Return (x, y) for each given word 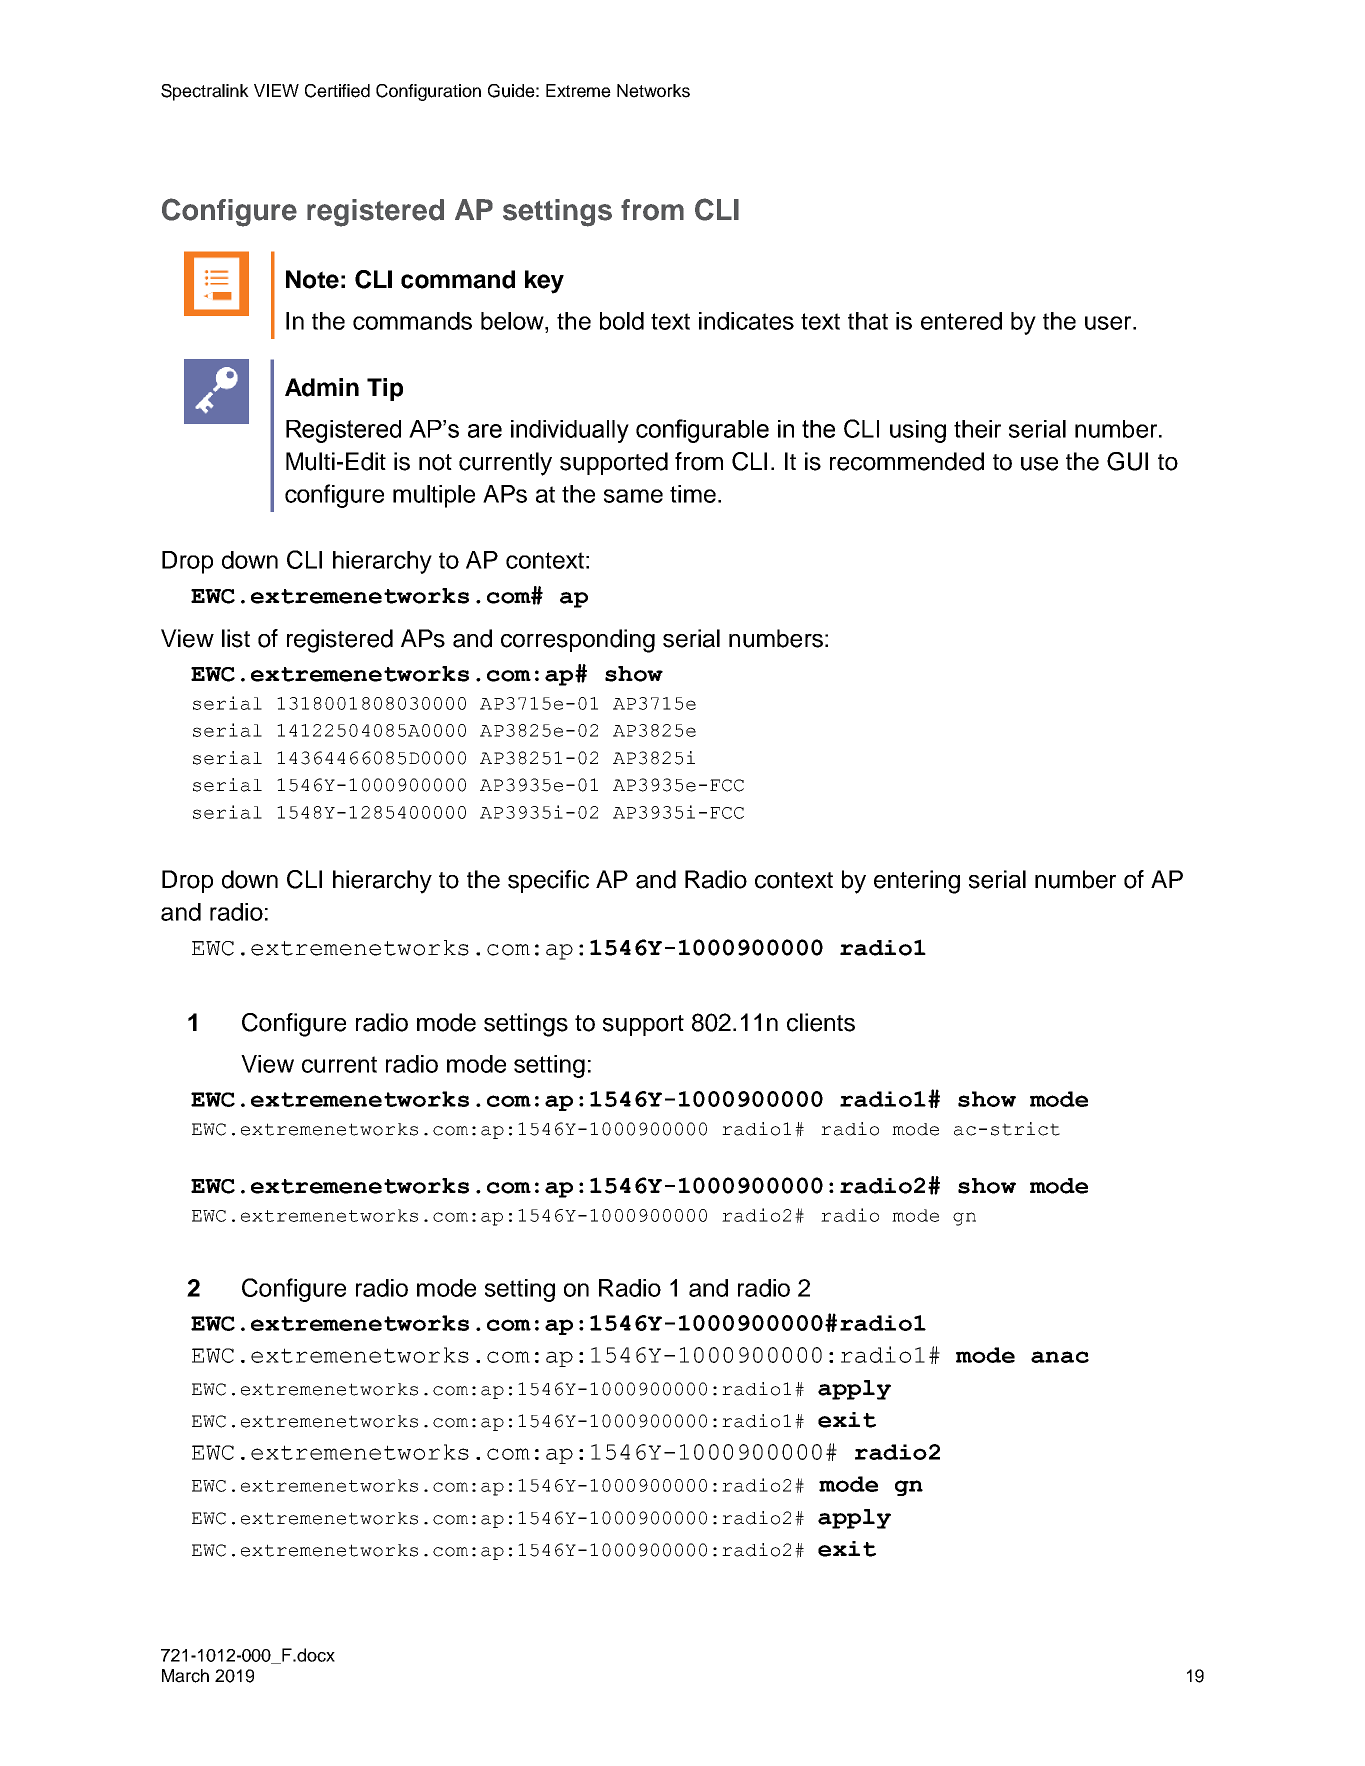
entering (917, 882)
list (236, 638)
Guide (511, 91)
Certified (337, 91)
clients (821, 1022)
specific (548, 881)
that (868, 321)
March (185, 1676)
